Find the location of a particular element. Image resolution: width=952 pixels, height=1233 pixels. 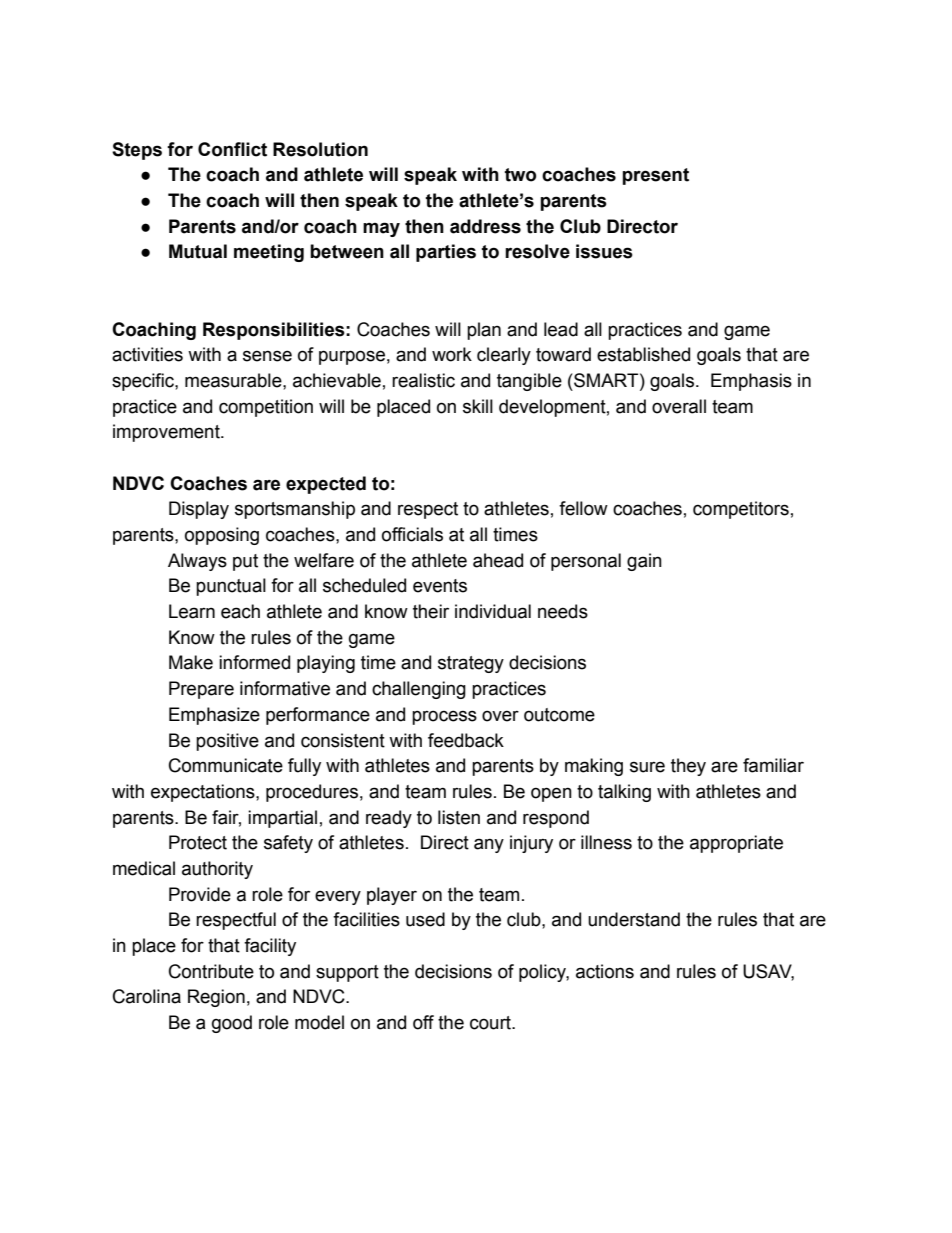

events is located at coordinates (440, 586).
